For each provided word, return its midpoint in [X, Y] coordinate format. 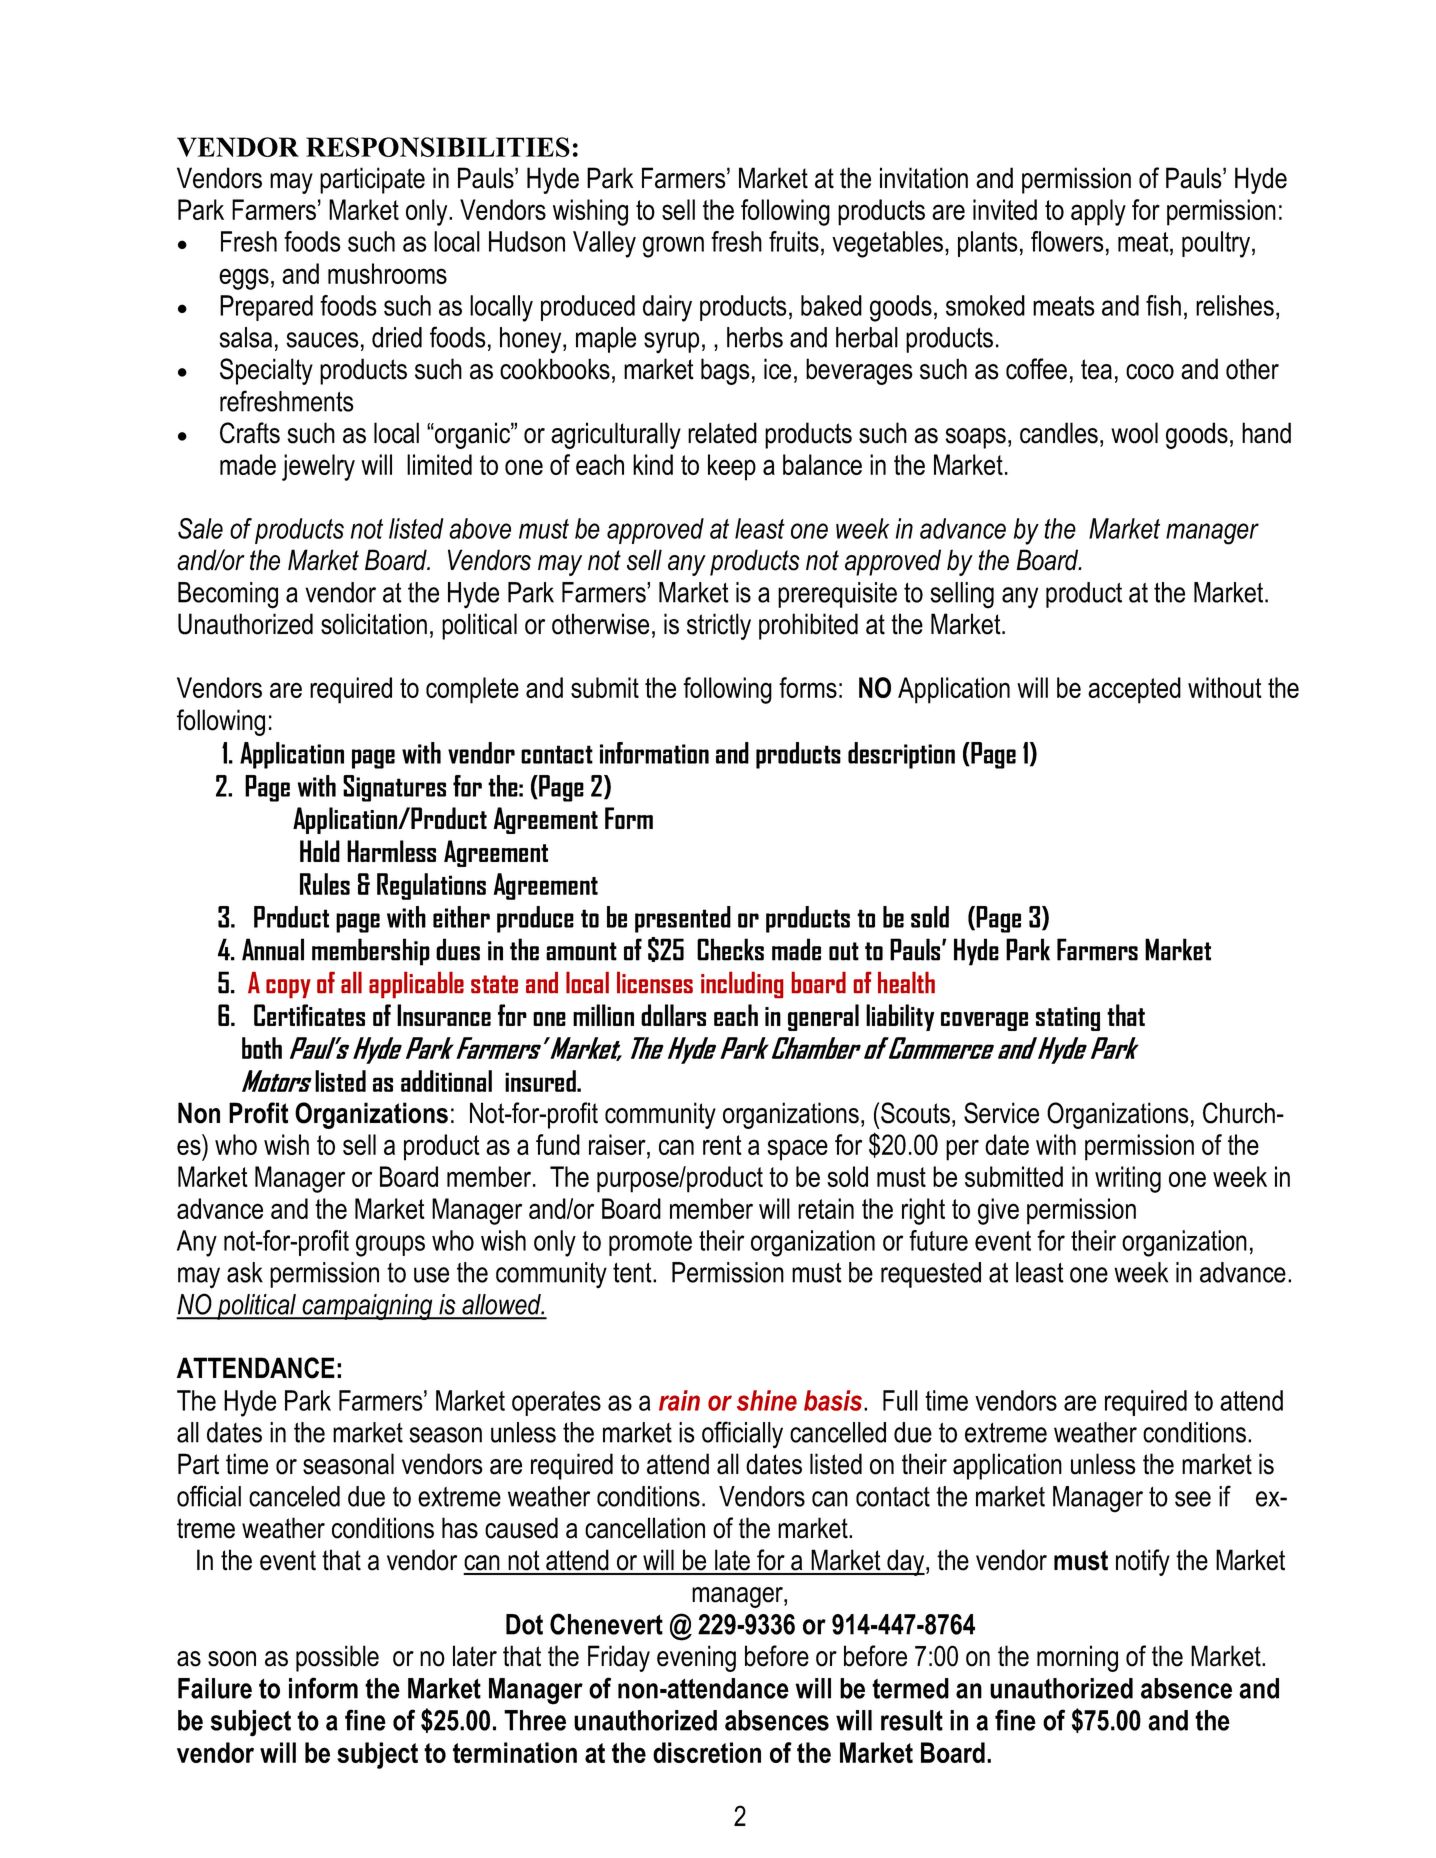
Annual [273, 949]
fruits [794, 241]
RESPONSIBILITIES [438, 147]
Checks [730, 949]
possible [337, 1658]
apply [1098, 212]
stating [1068, 1019]
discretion [707, 1752]
